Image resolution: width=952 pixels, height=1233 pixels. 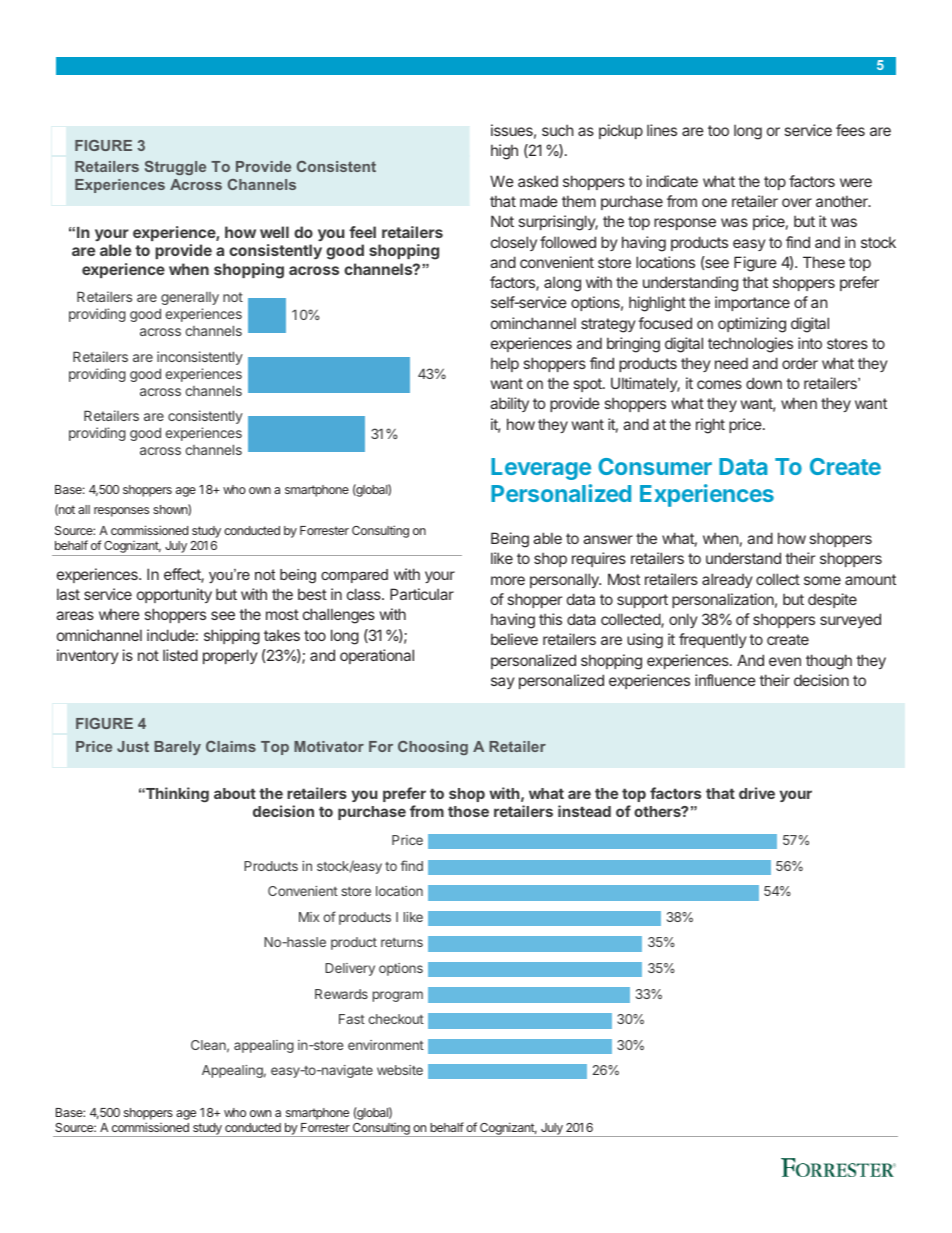 I want to click on Leverage, so click(x=541, y=469).
